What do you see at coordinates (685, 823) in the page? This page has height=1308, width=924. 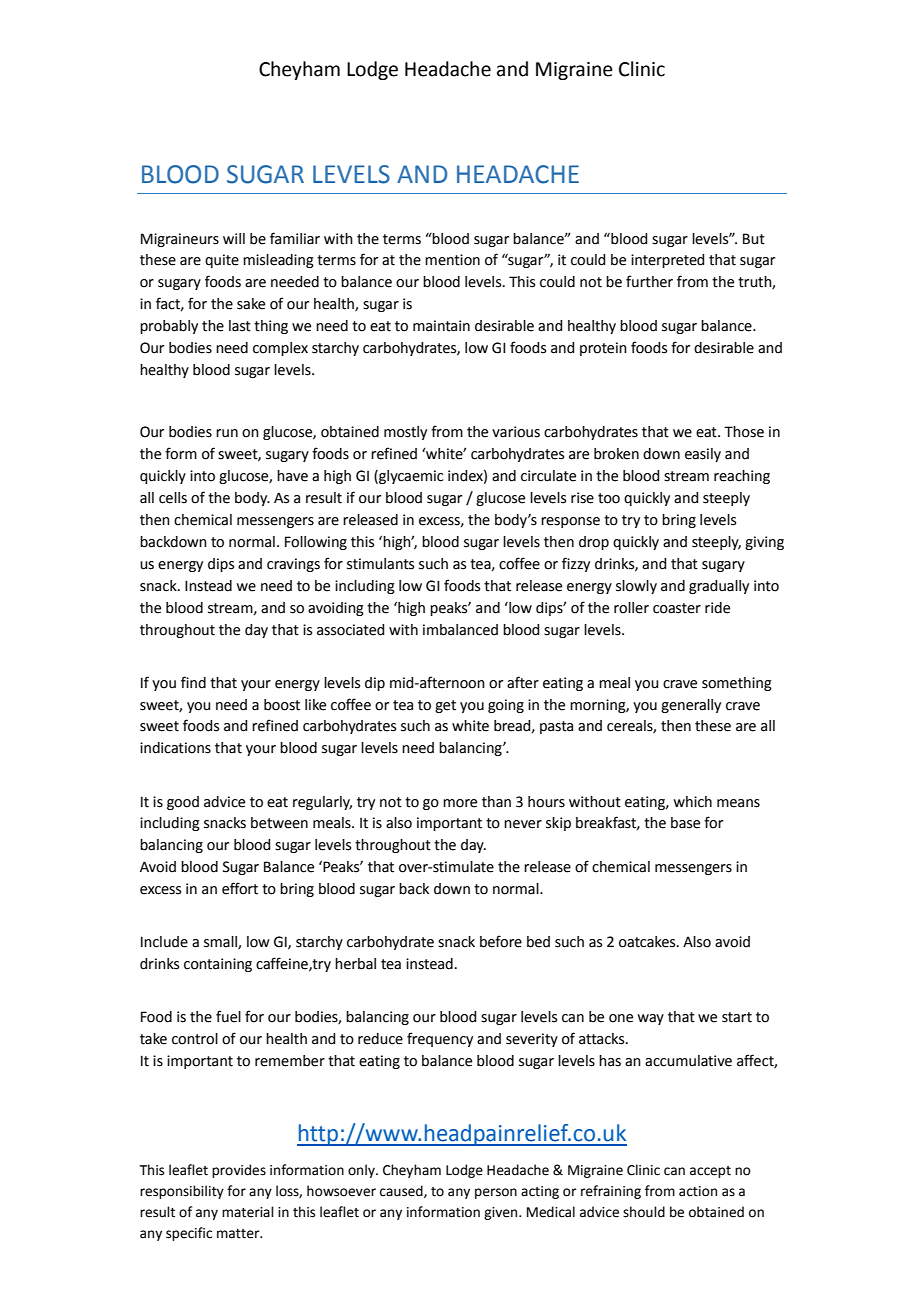 I see `base` at bounding box center [685, 823].
